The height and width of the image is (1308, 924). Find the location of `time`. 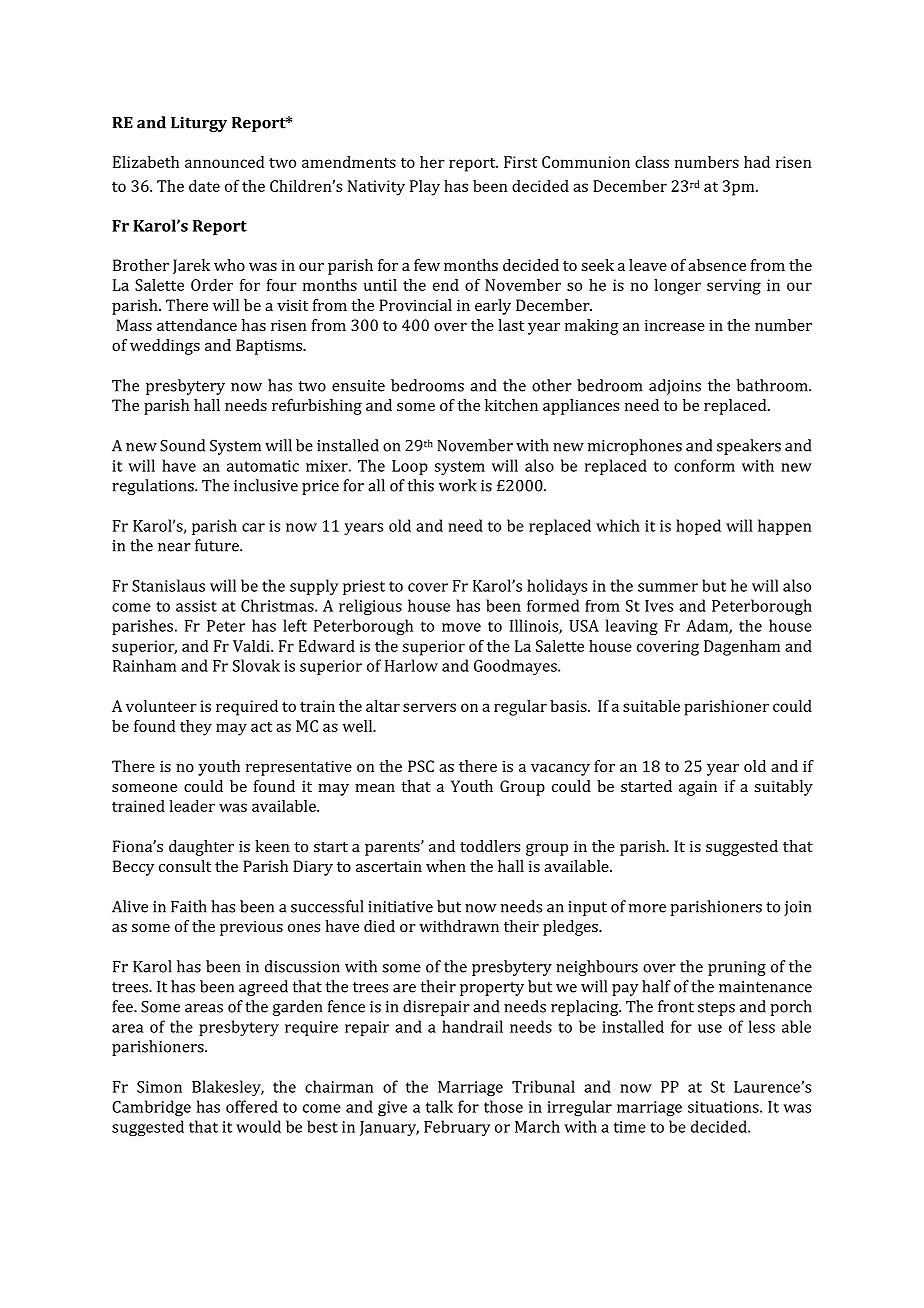

time is located at coordinates (630, 1127).
